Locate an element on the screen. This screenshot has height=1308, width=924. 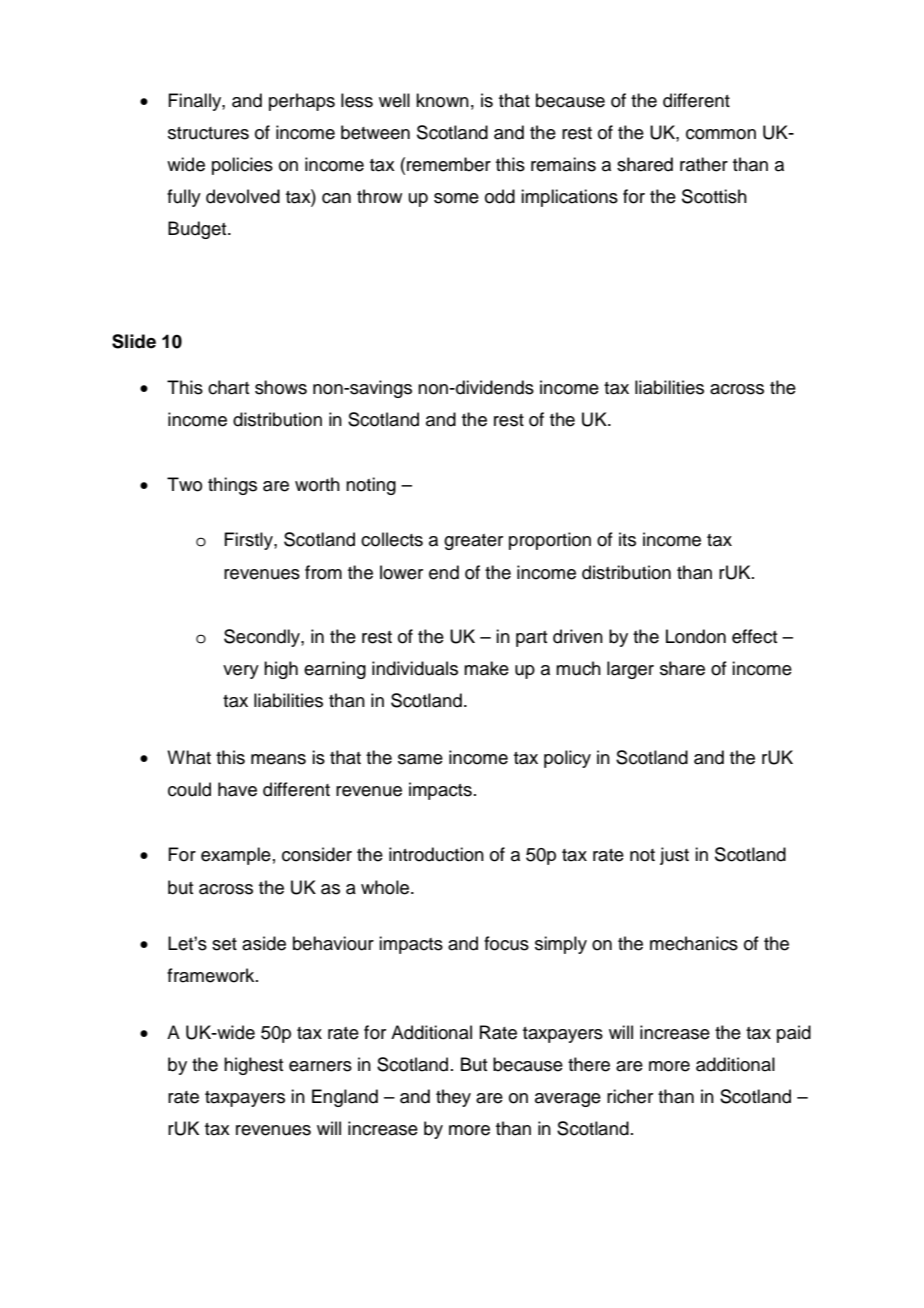
noting is located at coordinates (371, 486).
